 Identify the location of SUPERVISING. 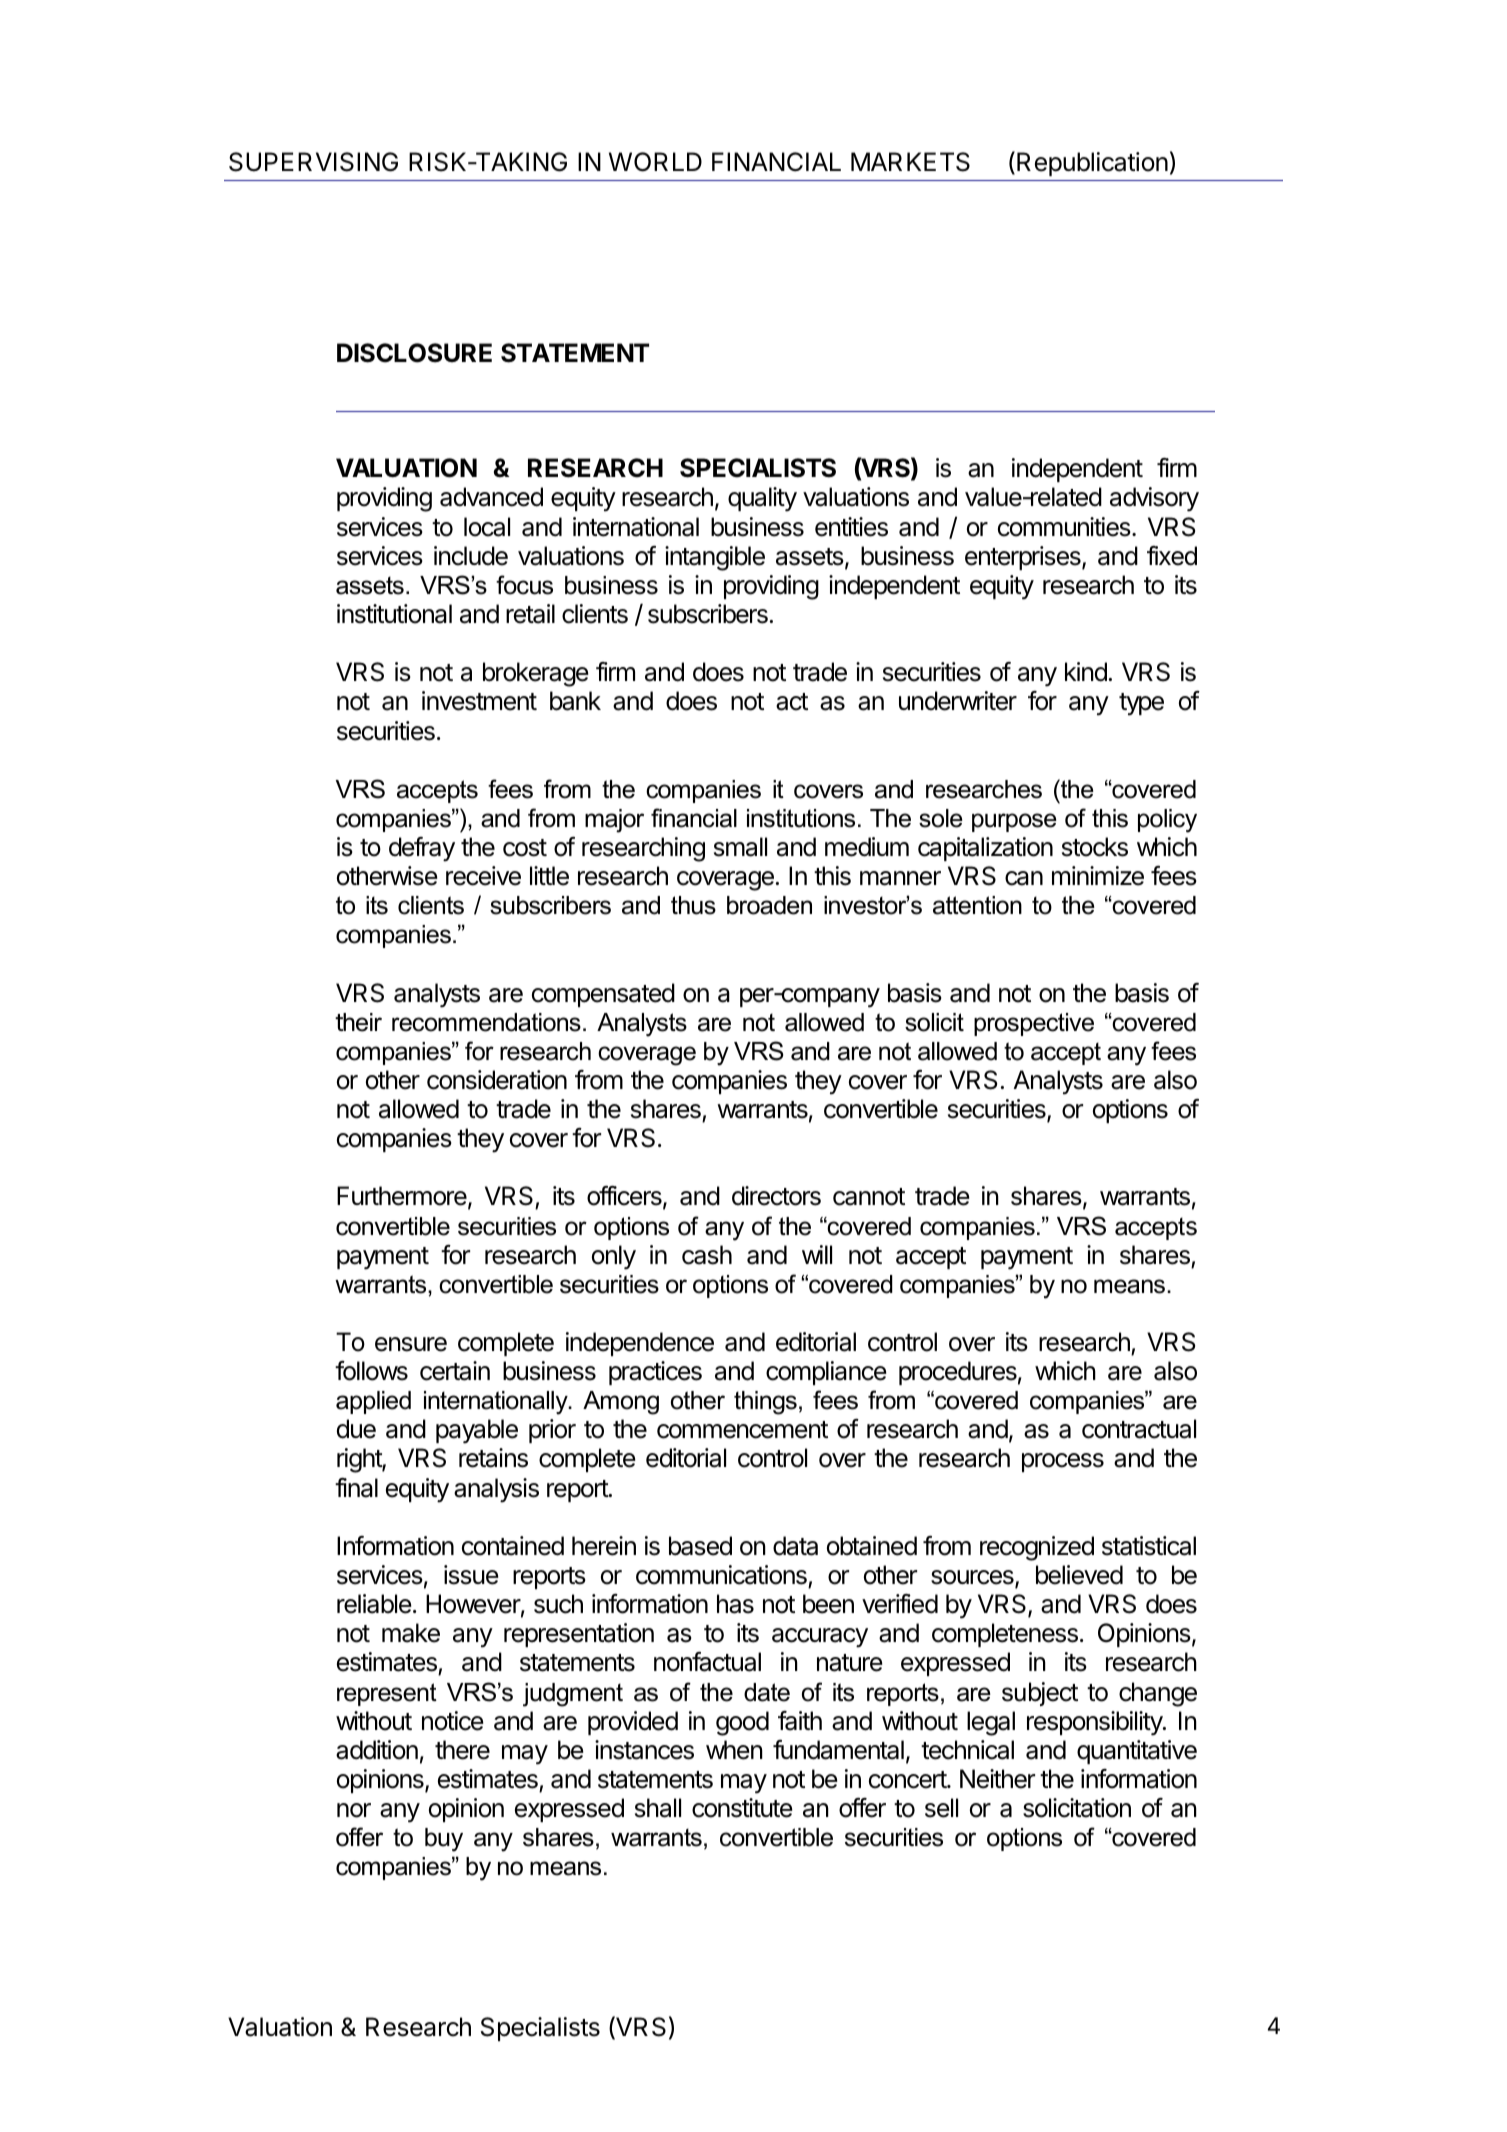
(313, 162).
